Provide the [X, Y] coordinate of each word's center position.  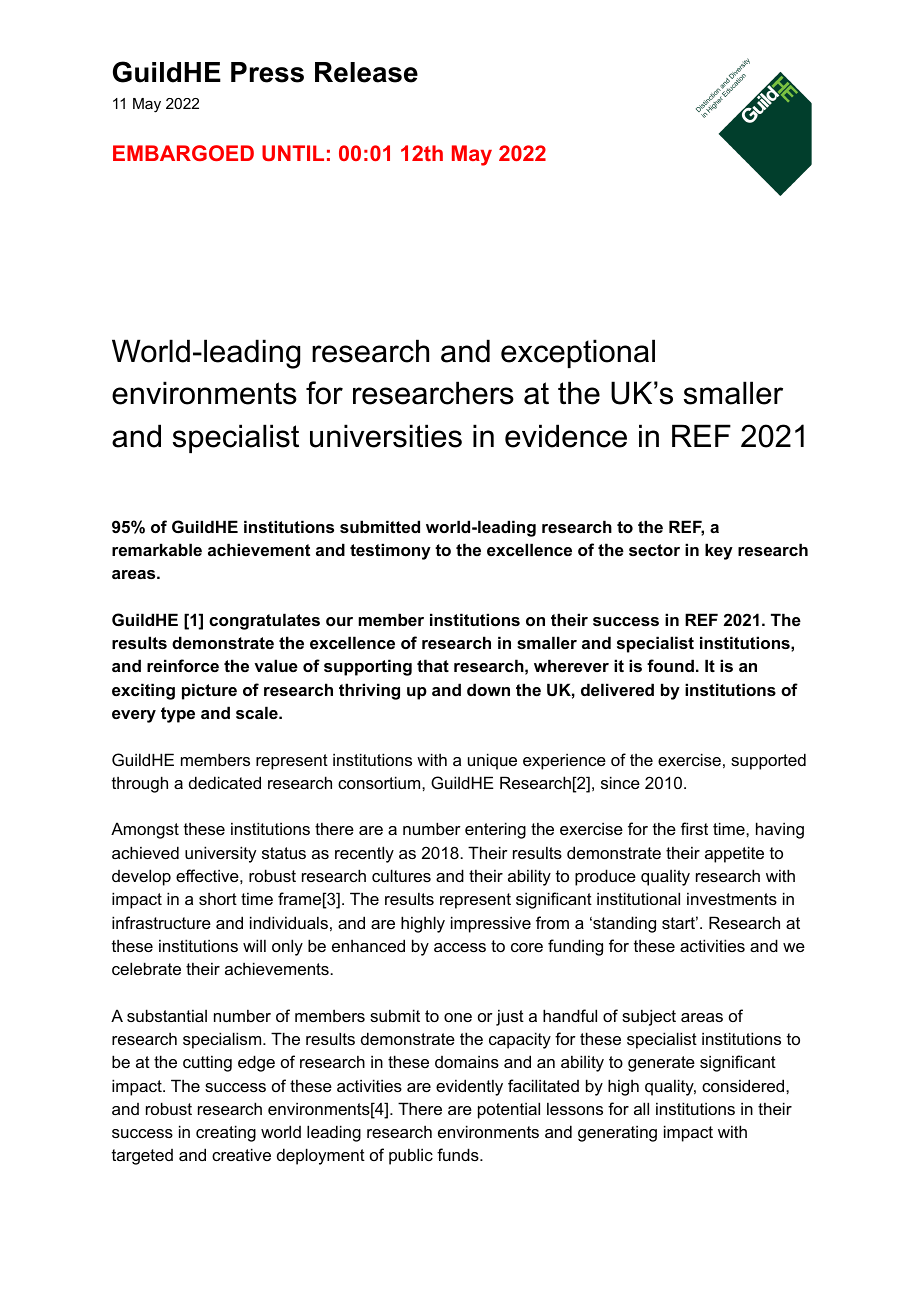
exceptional [578, 353]
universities [386, 436]
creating [226, 1133]
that [433, 665]
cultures [401, 875]
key [719, 551]
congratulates [264, 621]
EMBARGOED [183, 153]
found [670, 665]
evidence [566, 436]
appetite [734, 854]
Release [366, 72]
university [220, 854]
